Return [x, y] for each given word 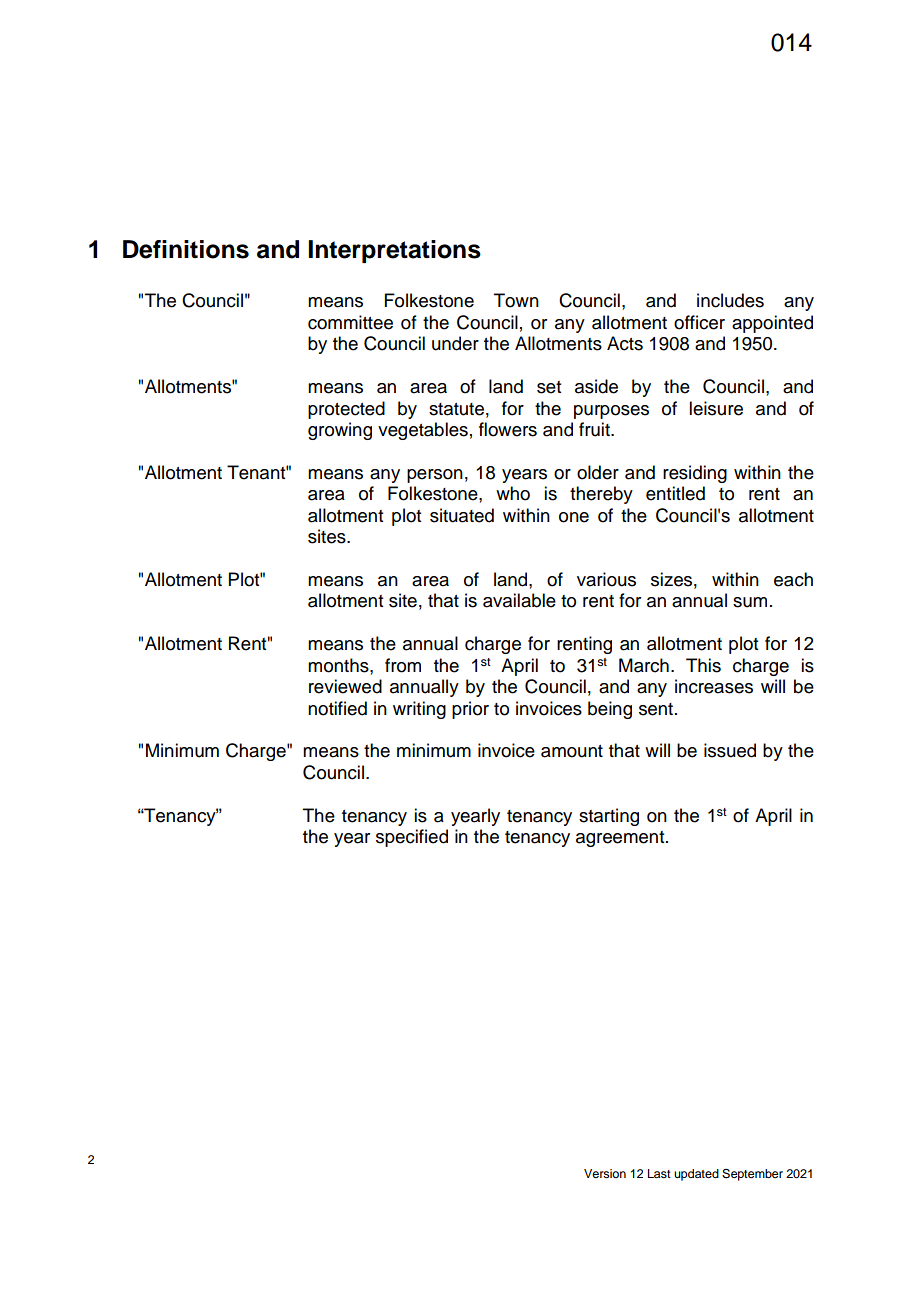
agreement [621, 839]
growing [340, 431]
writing [419, 710]
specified [412, 838]
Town [516, 300]
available [519, 600]
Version [605, 1173]
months [339, 665]
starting [609, 817]
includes [730, 300]
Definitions [186, 249]
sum [750, 602]
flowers [508, 429]
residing [695, 474]
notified [337, 708]
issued [730, 750]
